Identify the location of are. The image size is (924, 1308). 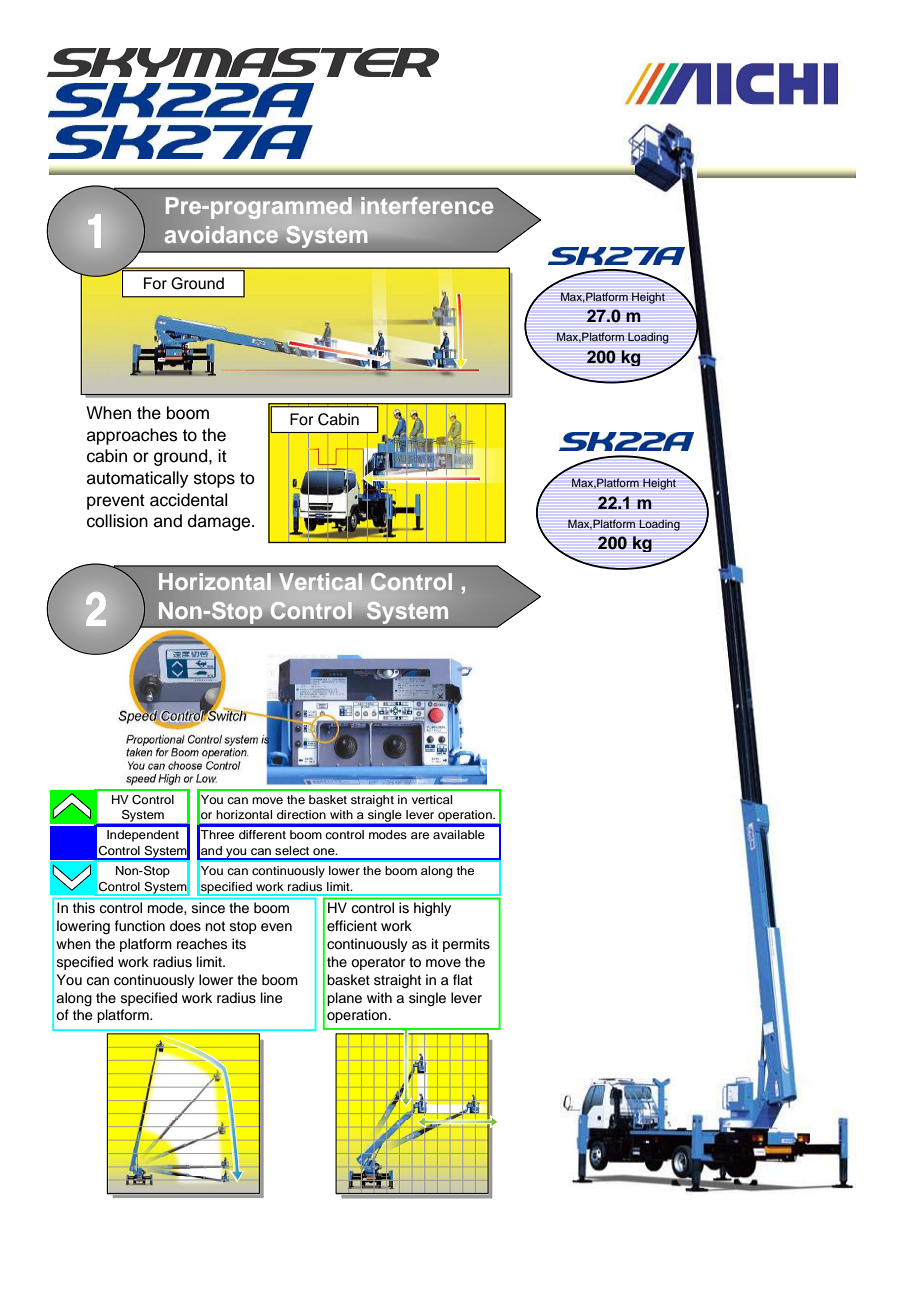
(420, 835).
